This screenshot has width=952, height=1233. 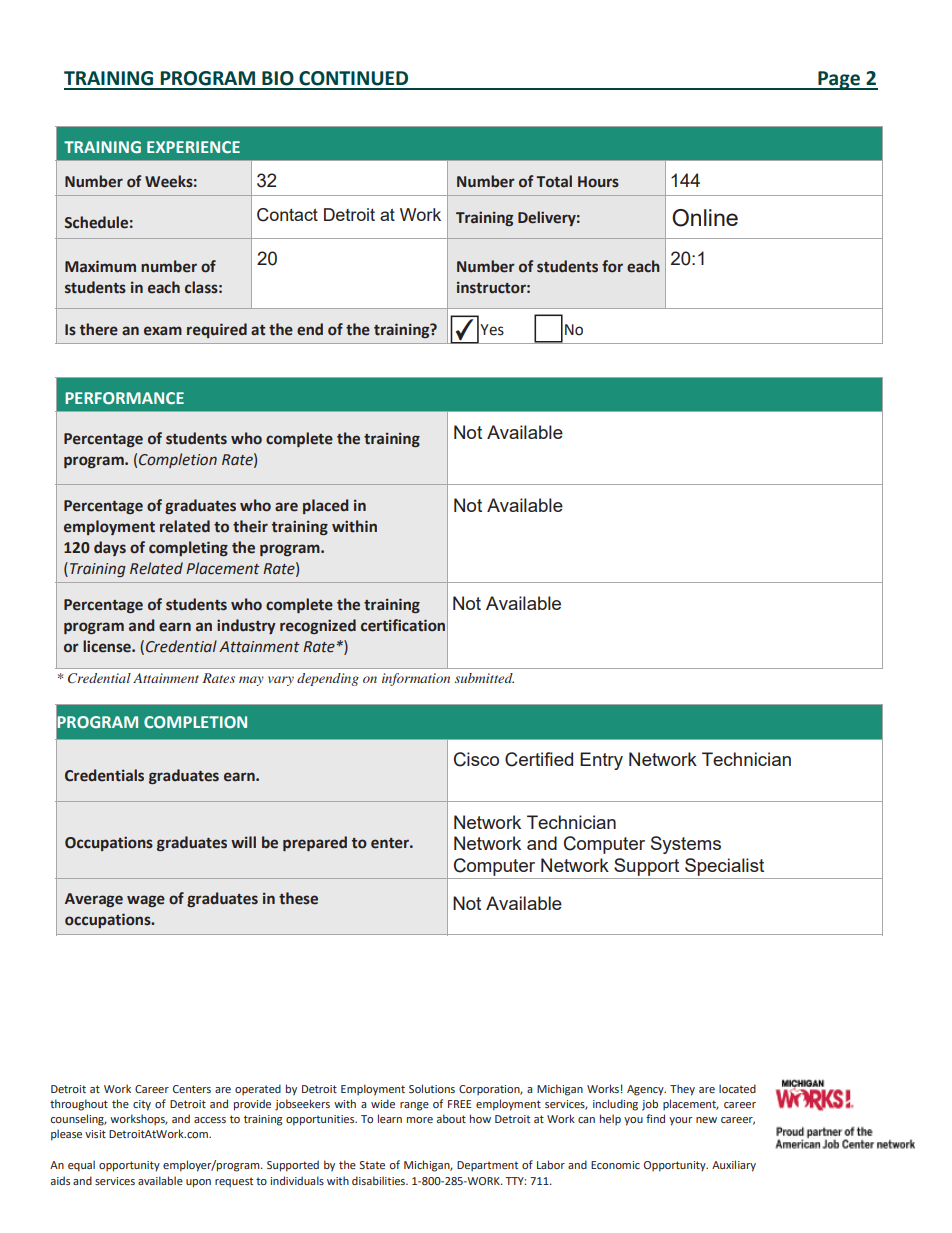 I want to click on visit, so click(x=95, y=1134).
